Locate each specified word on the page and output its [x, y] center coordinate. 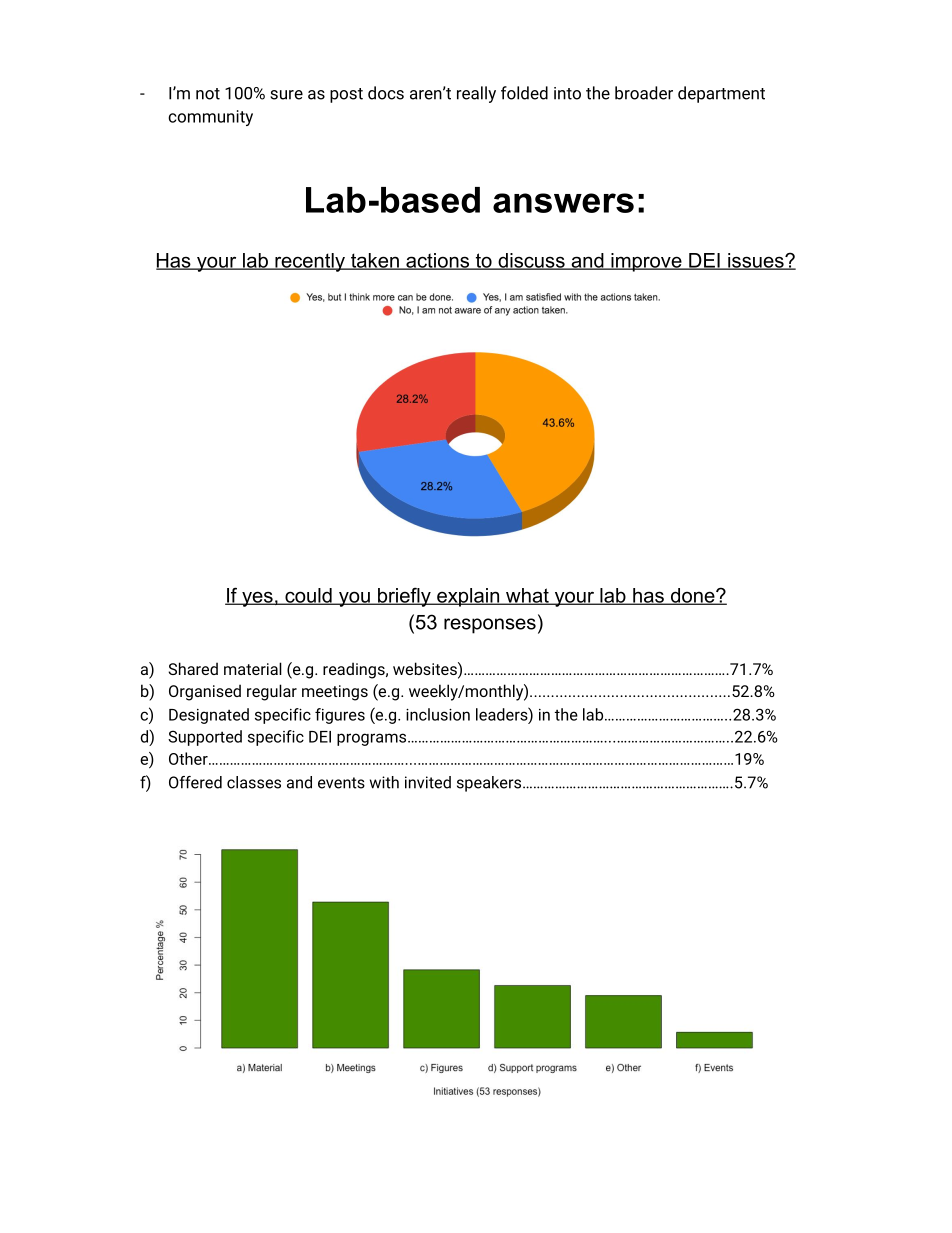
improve [646, 262]
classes [254, 782]
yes [257, 599]
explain [468, 597]
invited [428, 782]
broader [644, 93]
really [476, 94]
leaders [502, 714]
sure [286, 95]
